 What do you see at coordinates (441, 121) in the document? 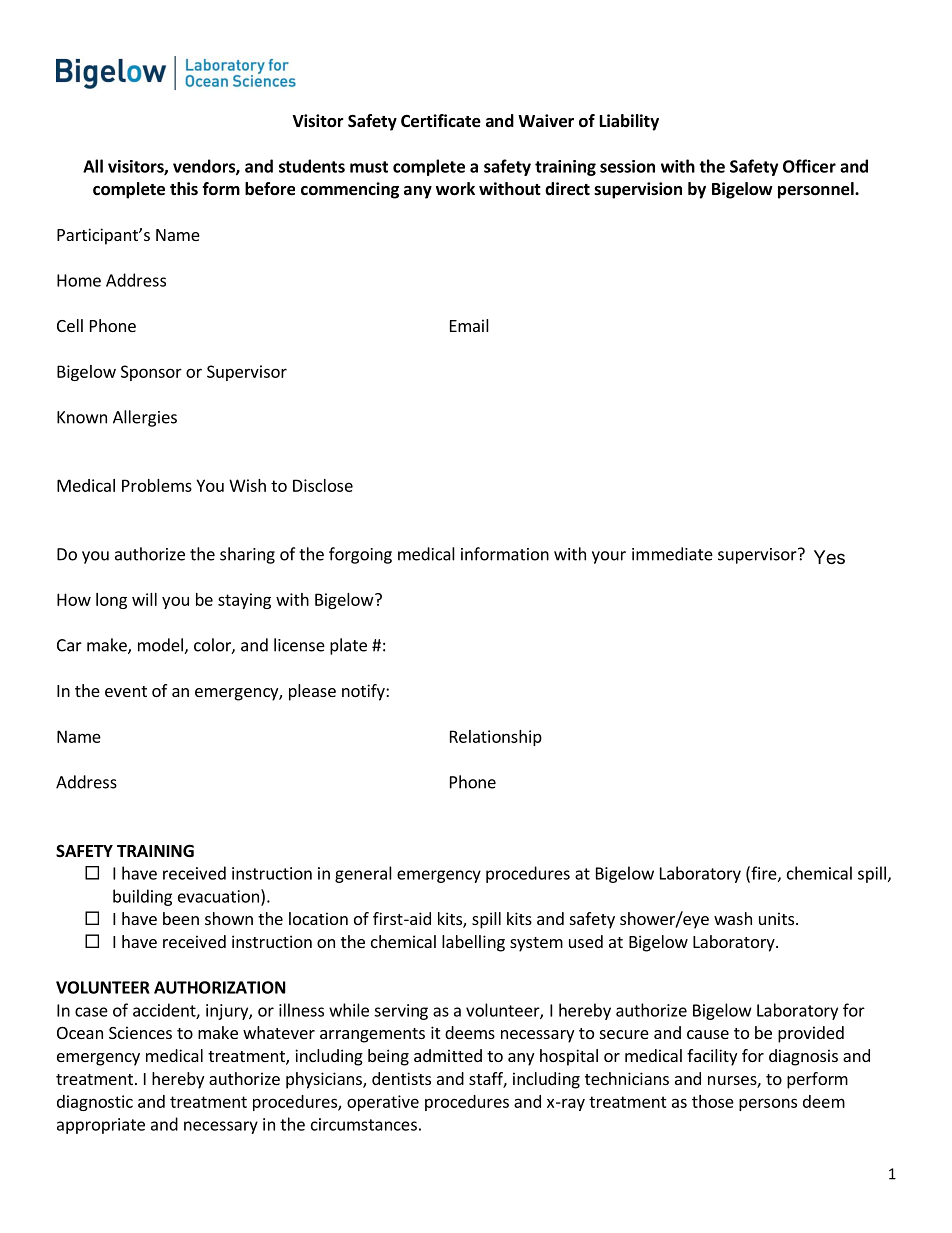
I see `Certificate` at bounding box center [441, 121].
